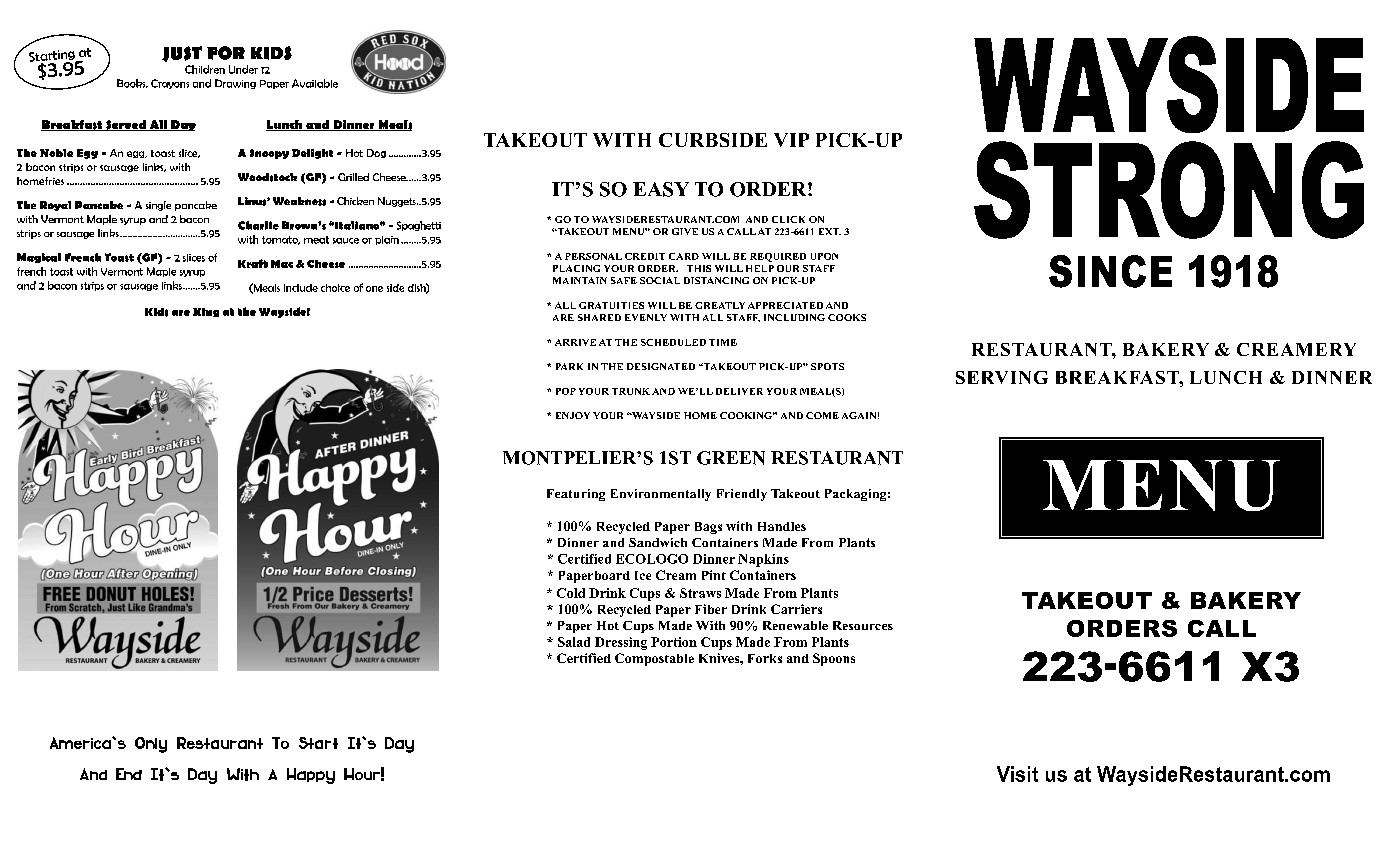 This image has height=842, width=1400. Describe the element at coordinates (791, 140) in the image. I see `VIP` at that location.
